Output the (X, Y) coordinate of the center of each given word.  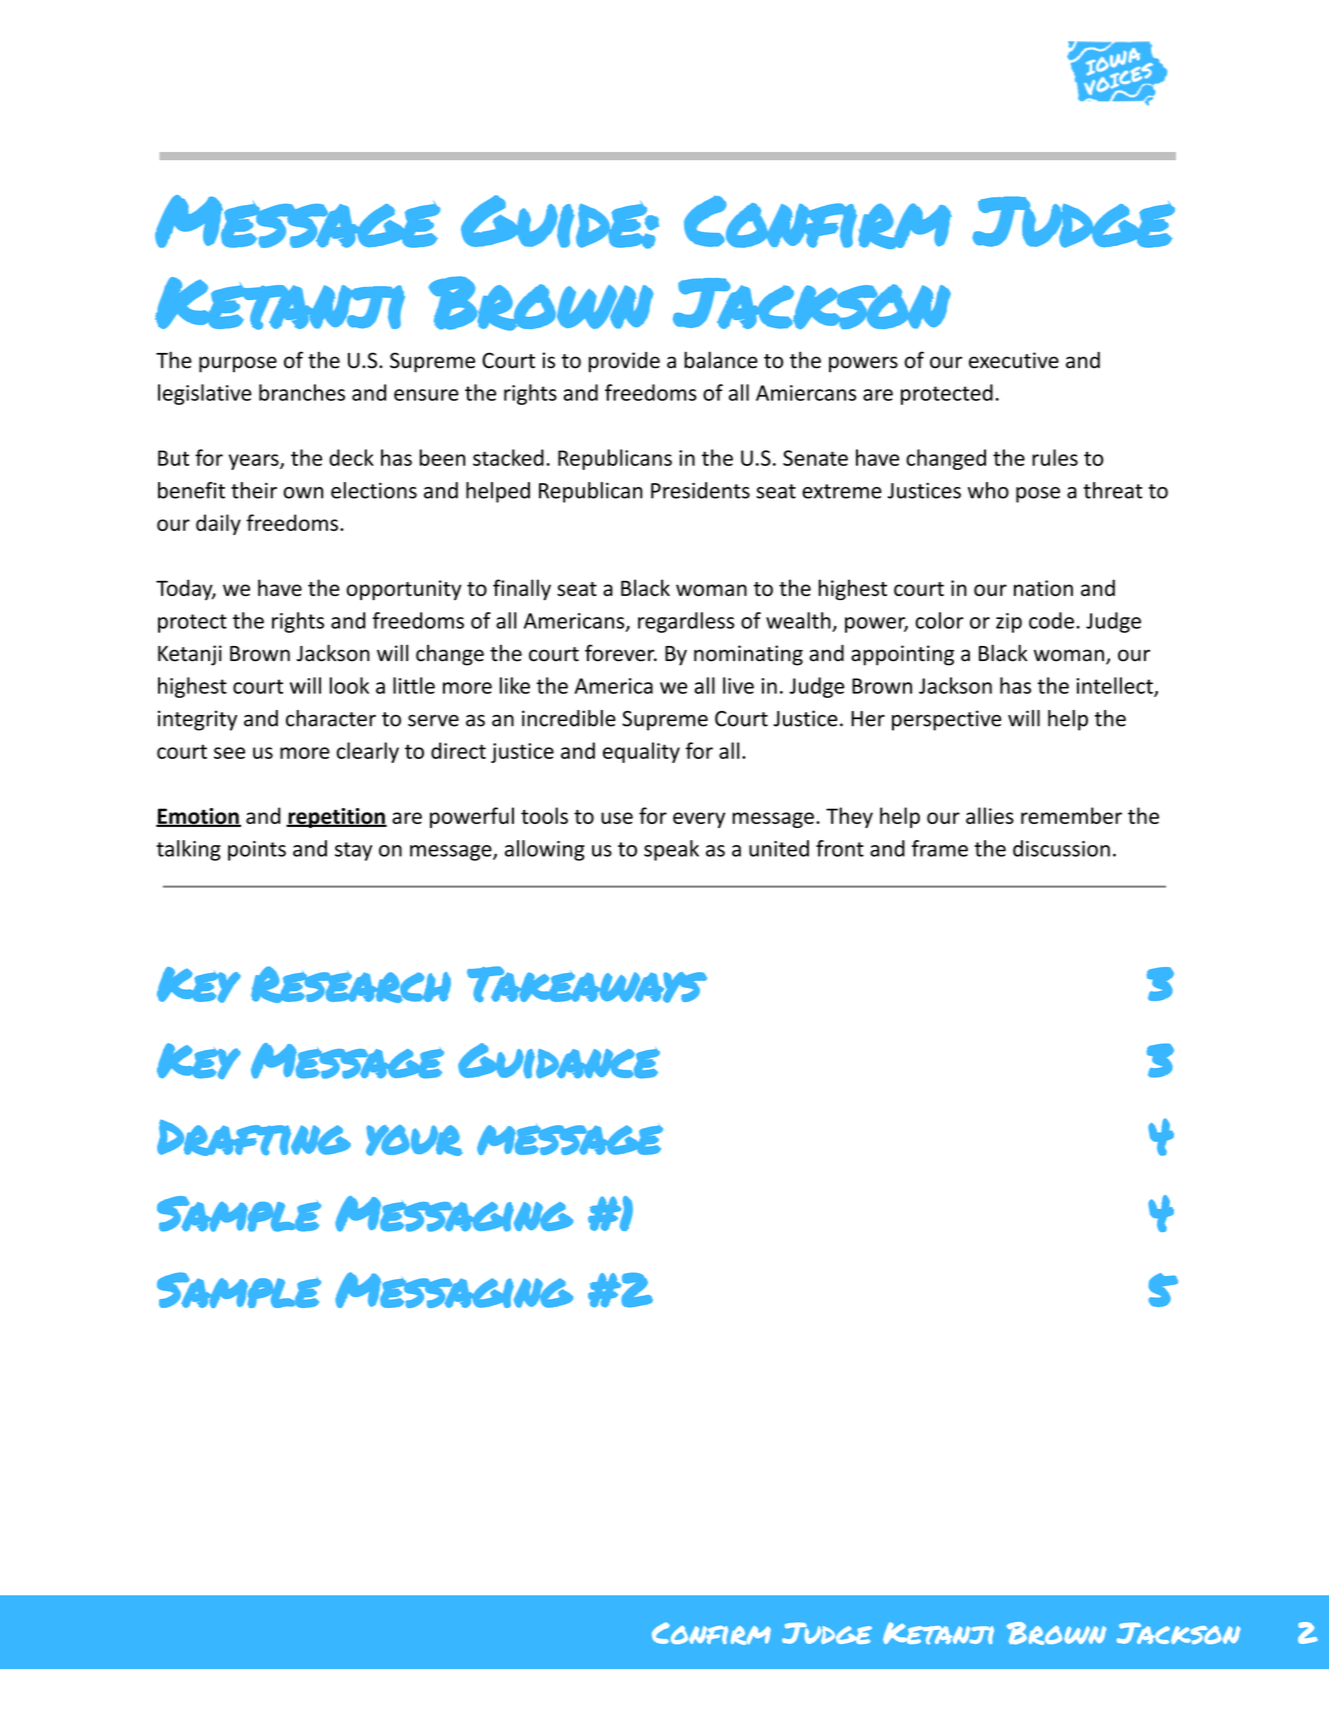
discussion (1061, 848)
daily (218, 524)
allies (990, 815)
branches (302, 392)
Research (351, 984)
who (988, 490)
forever (621, 653)
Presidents (700, 490)
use (617, 818)
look (349, 685)
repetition (336, 818)
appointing (902, 655)
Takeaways (587, 984)
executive (1014, 360)
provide (624, 362)
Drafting (254, 1137)
